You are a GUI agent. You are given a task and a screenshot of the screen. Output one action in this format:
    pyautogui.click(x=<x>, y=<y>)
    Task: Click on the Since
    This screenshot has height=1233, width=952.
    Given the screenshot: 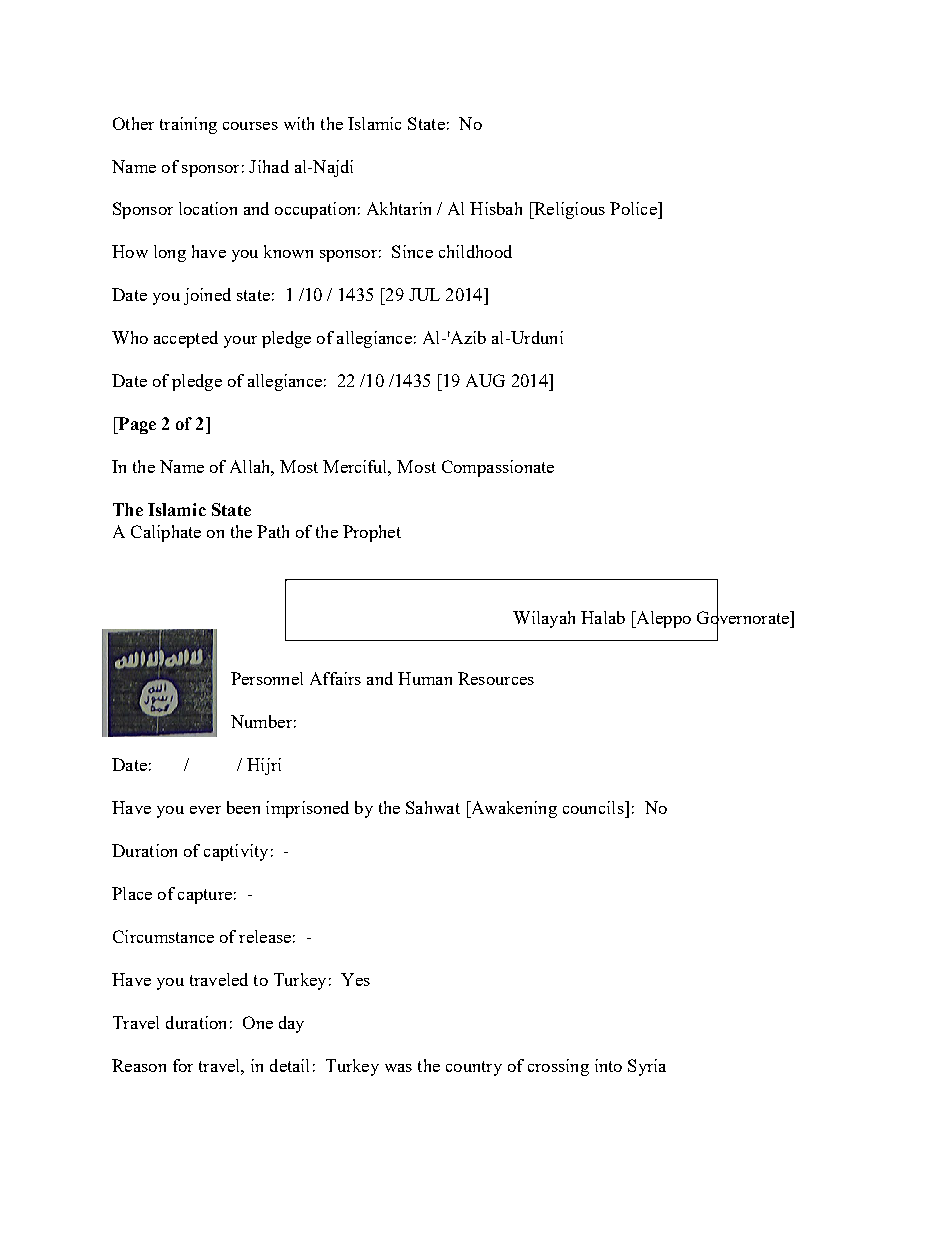 What is the action you would take?
    pyautogui.click(x=412, y=251)
